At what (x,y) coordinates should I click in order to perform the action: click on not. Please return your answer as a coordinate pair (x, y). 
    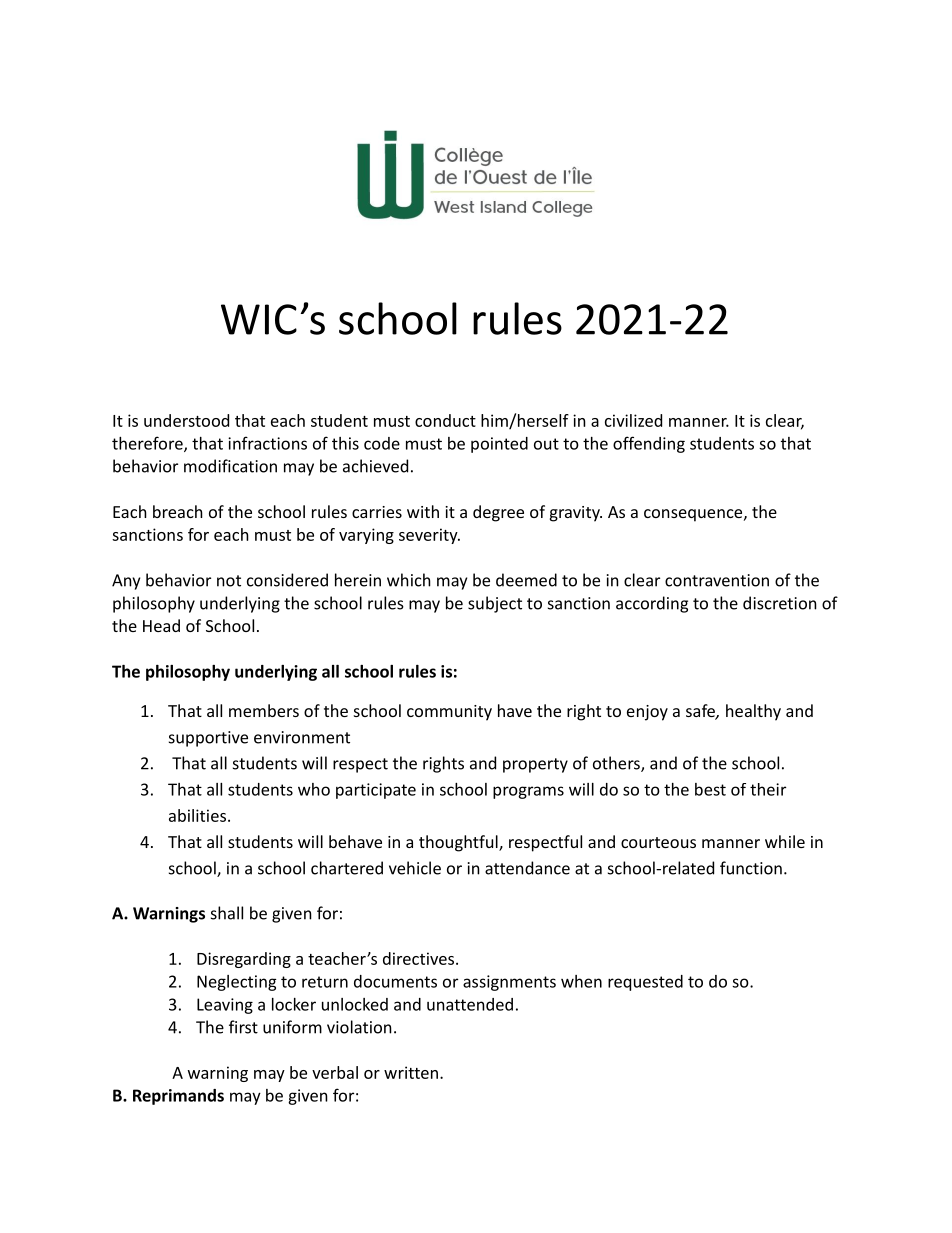
    Looking at the image, I should click on (229, 581).
